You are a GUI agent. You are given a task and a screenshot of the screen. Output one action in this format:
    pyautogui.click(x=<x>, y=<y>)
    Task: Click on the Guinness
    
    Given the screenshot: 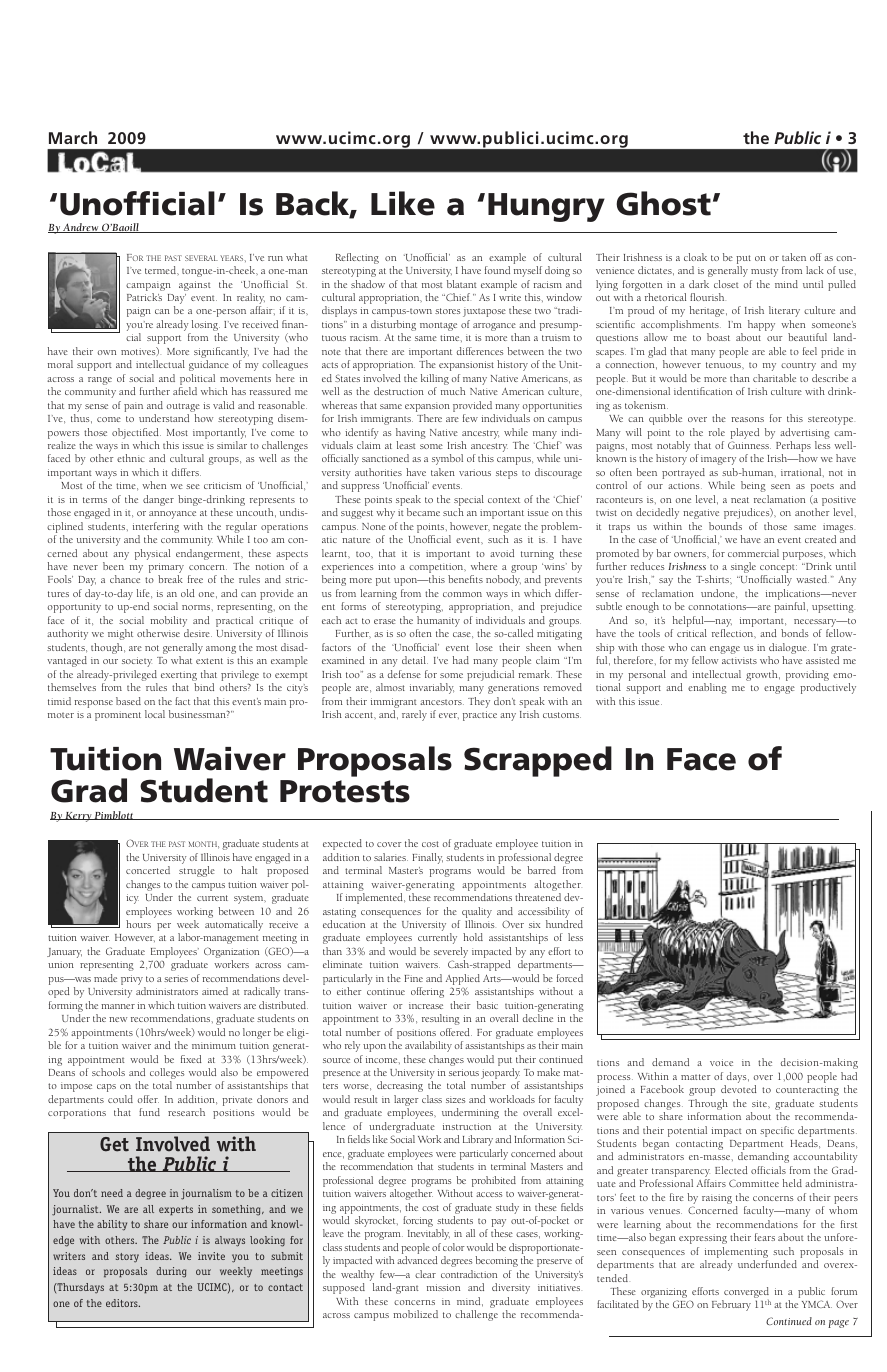 What is the action you would take?
    pyautogui.click(x=749, y=445)
